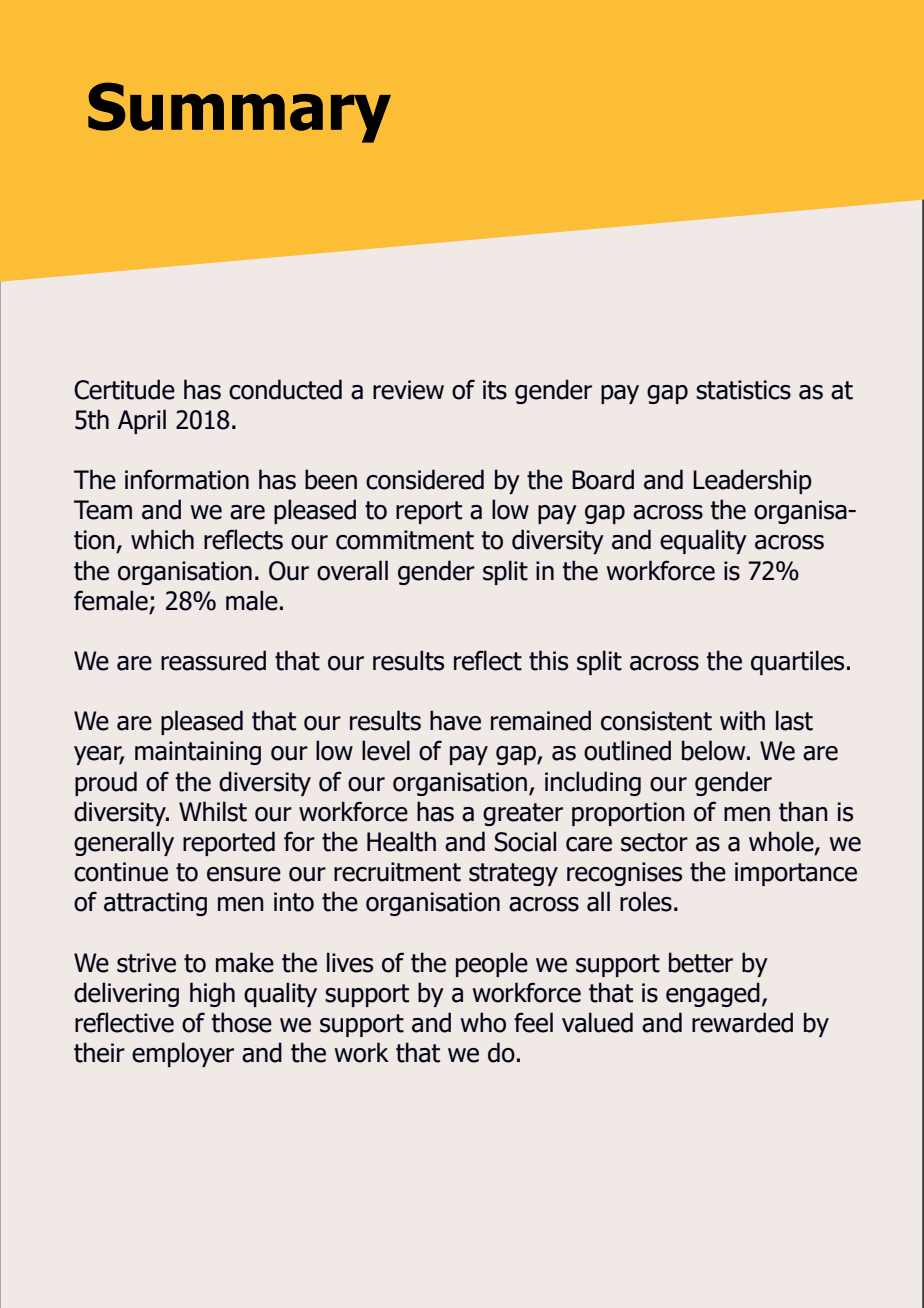 The width and height of the page is (924, 1308). I want to click on Summary, so click(239, 112).
